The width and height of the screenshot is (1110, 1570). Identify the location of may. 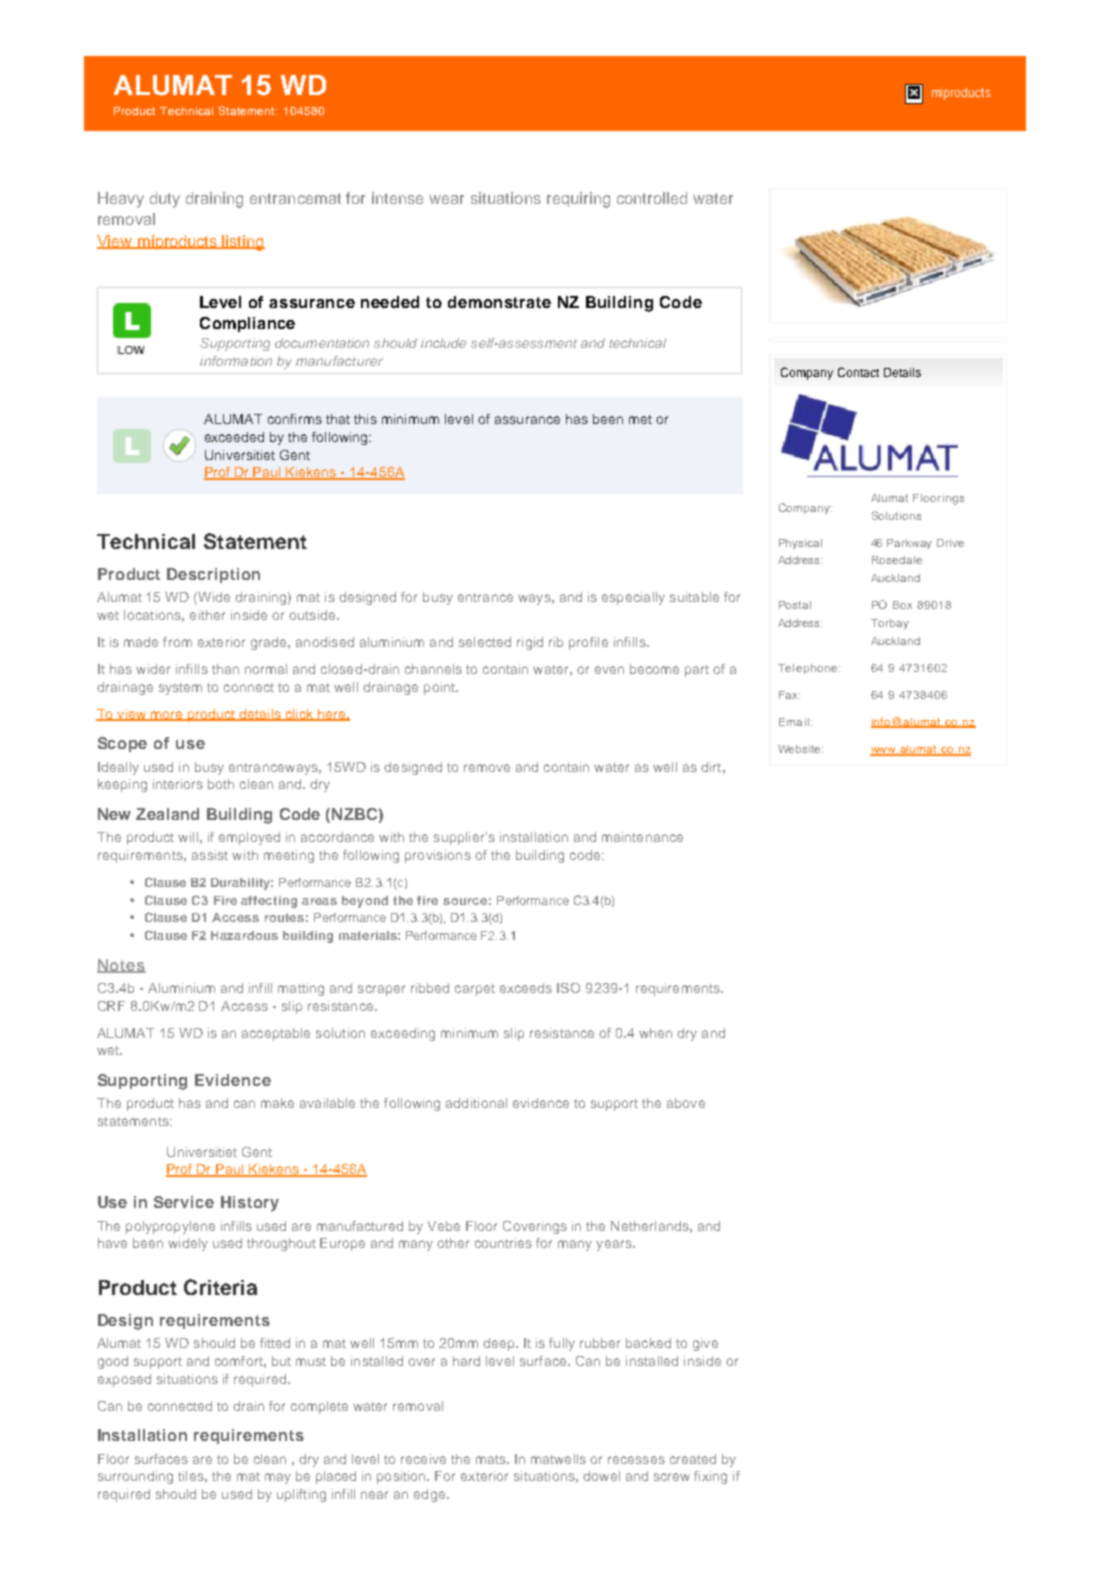
(278, 1478).
